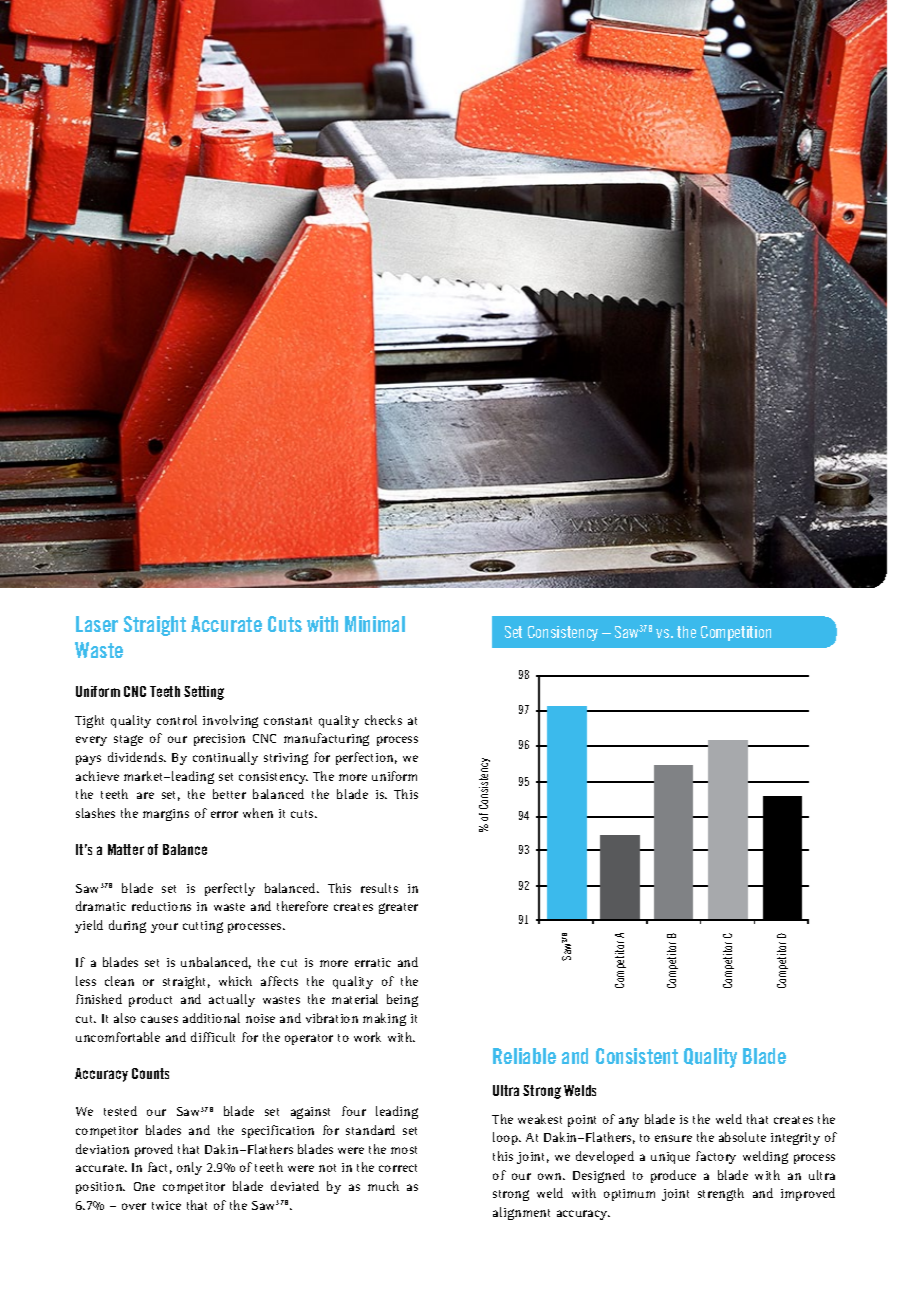  What do you see at coordinates (97, 624) in the screenshot?
I see `Laser` at bounding box center [97, 624].
